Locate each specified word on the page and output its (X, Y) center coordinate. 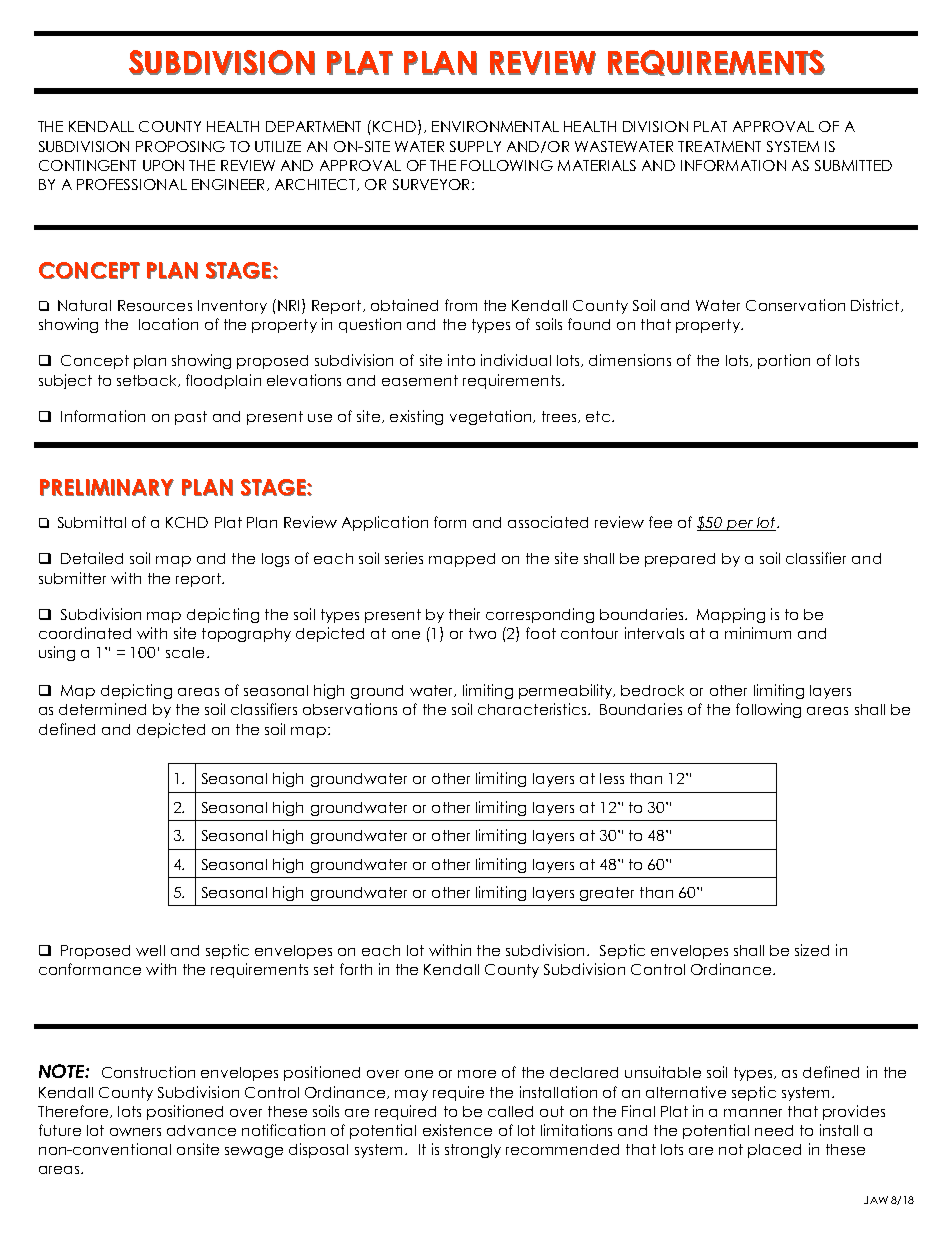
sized (812, 950)
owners (135, 1132)
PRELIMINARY (107, 487)
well (150, 950)
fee (660, 522)
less (612, 778)
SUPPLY (475, 146)
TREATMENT (719, 146)
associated (548, 522)
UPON (163, 165)
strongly (473, 1151)
